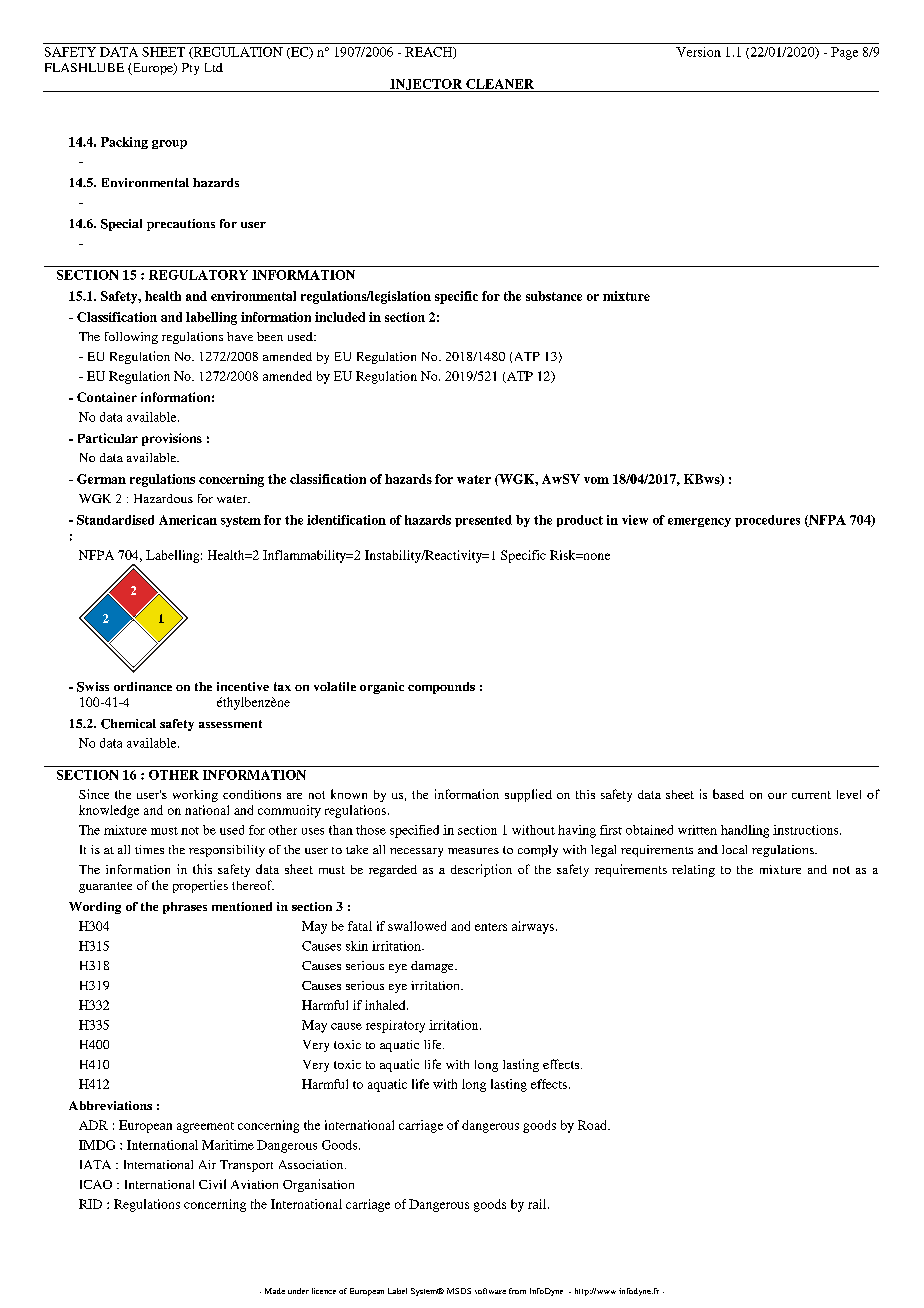 Image resolution: width=924 pixels, height=1308 pixels. What do you see at coordinates (698, 52) in the screenshot?
I see `Version` at bounding box center [698, 52].
